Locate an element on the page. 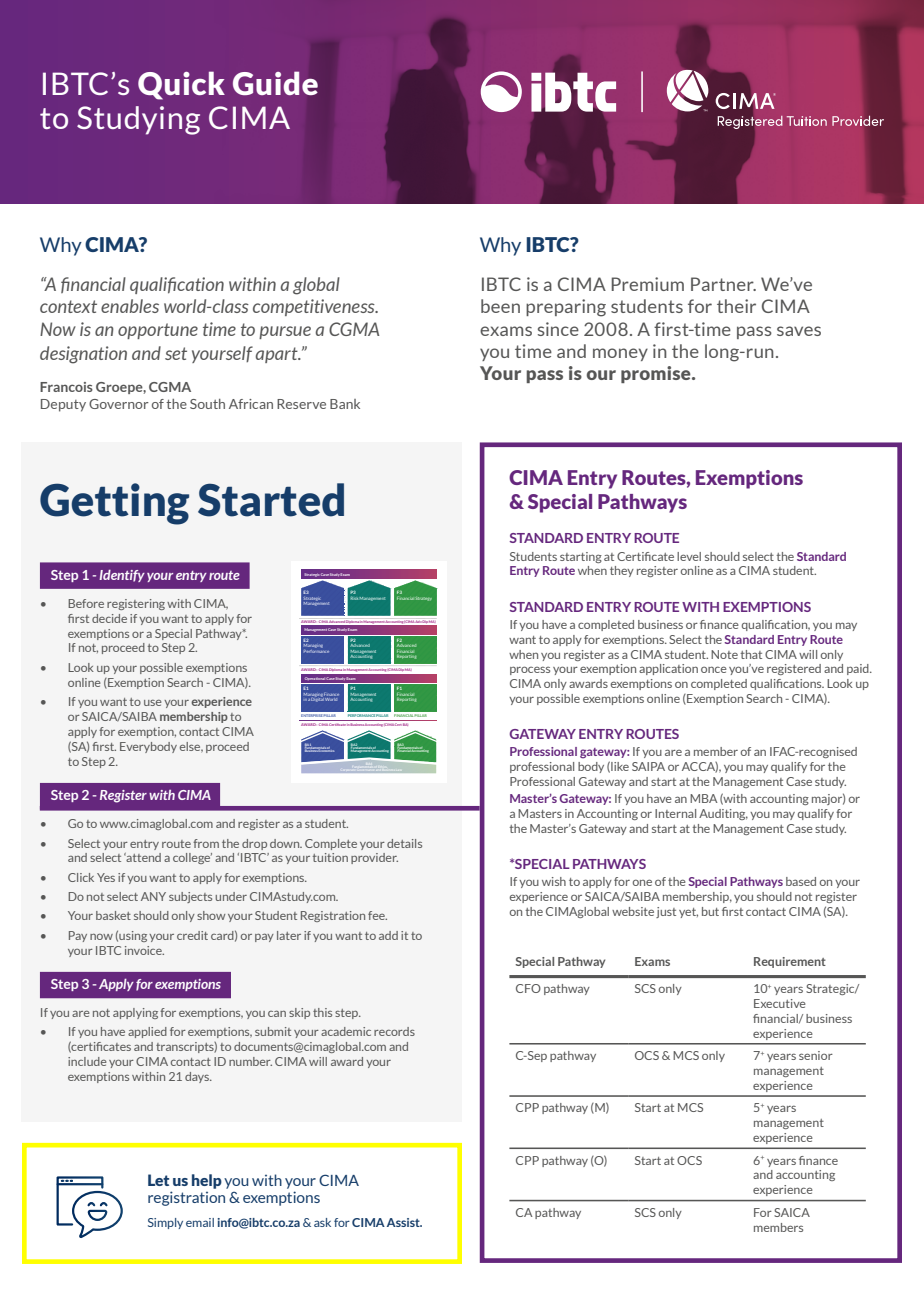 The height and width of the page is (1308, 924). decide is located at coordinates (109, 618).
